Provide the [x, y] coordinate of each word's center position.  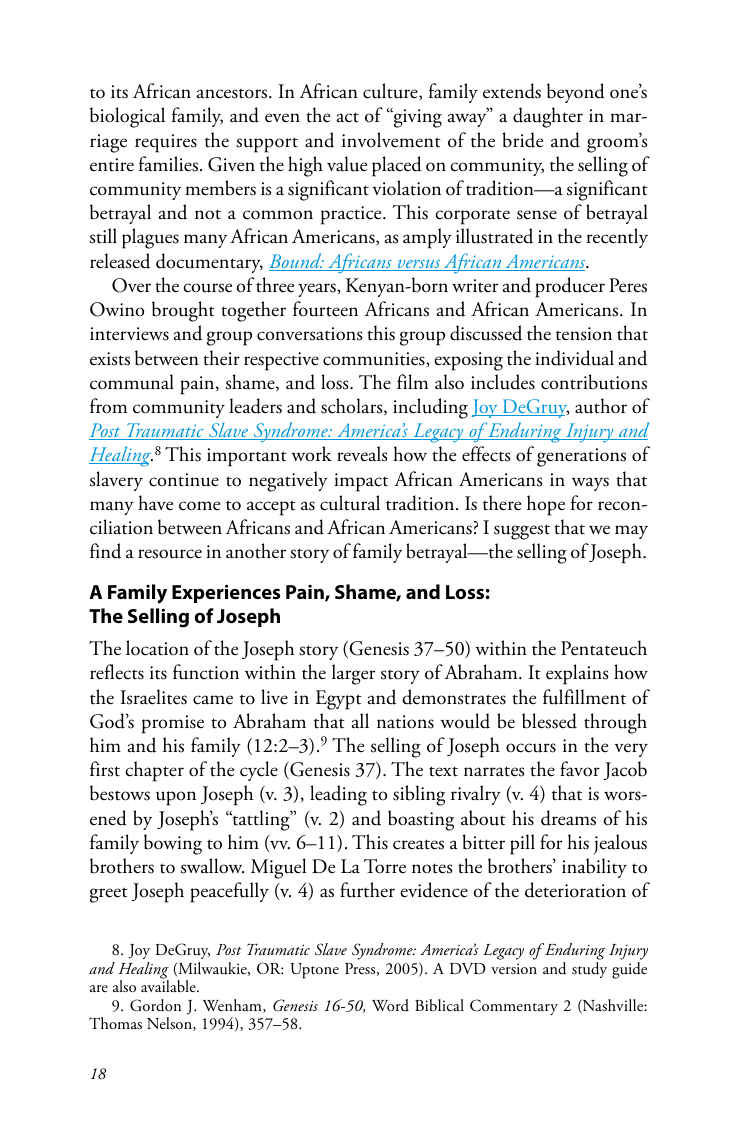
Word [390, 1005]
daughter [548, 117]
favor [580, 769]
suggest [522, 532]
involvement [391, 140]
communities [375, 360]
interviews [129, 334]
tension [584, 334]
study [589, 970]
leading [338, 795]
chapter [154, 771]
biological [127, 117]
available [169, 985]
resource [170, 554]
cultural [350, 503]
